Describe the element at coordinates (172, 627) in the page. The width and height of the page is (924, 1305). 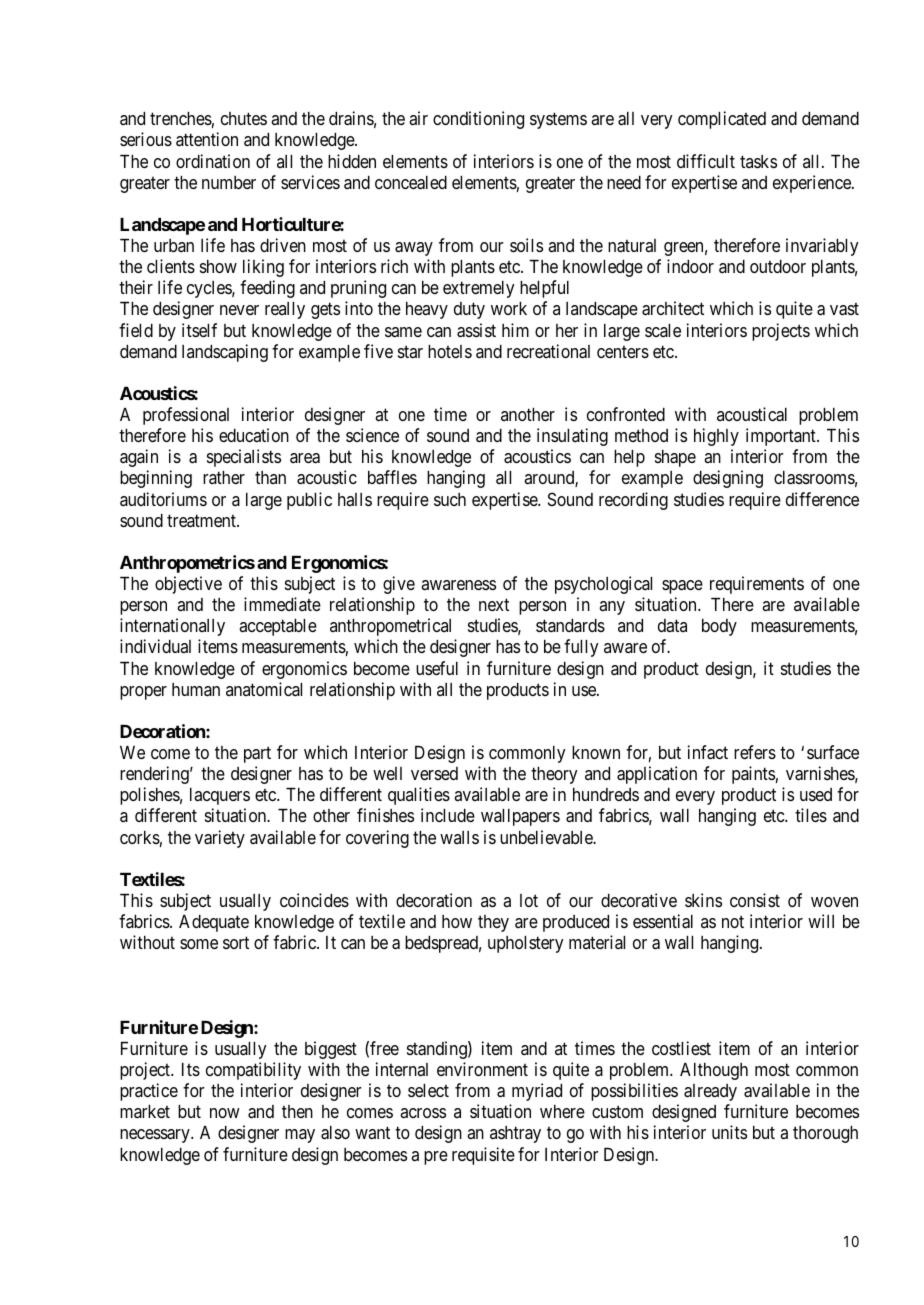
I see `internationally` at that location.
